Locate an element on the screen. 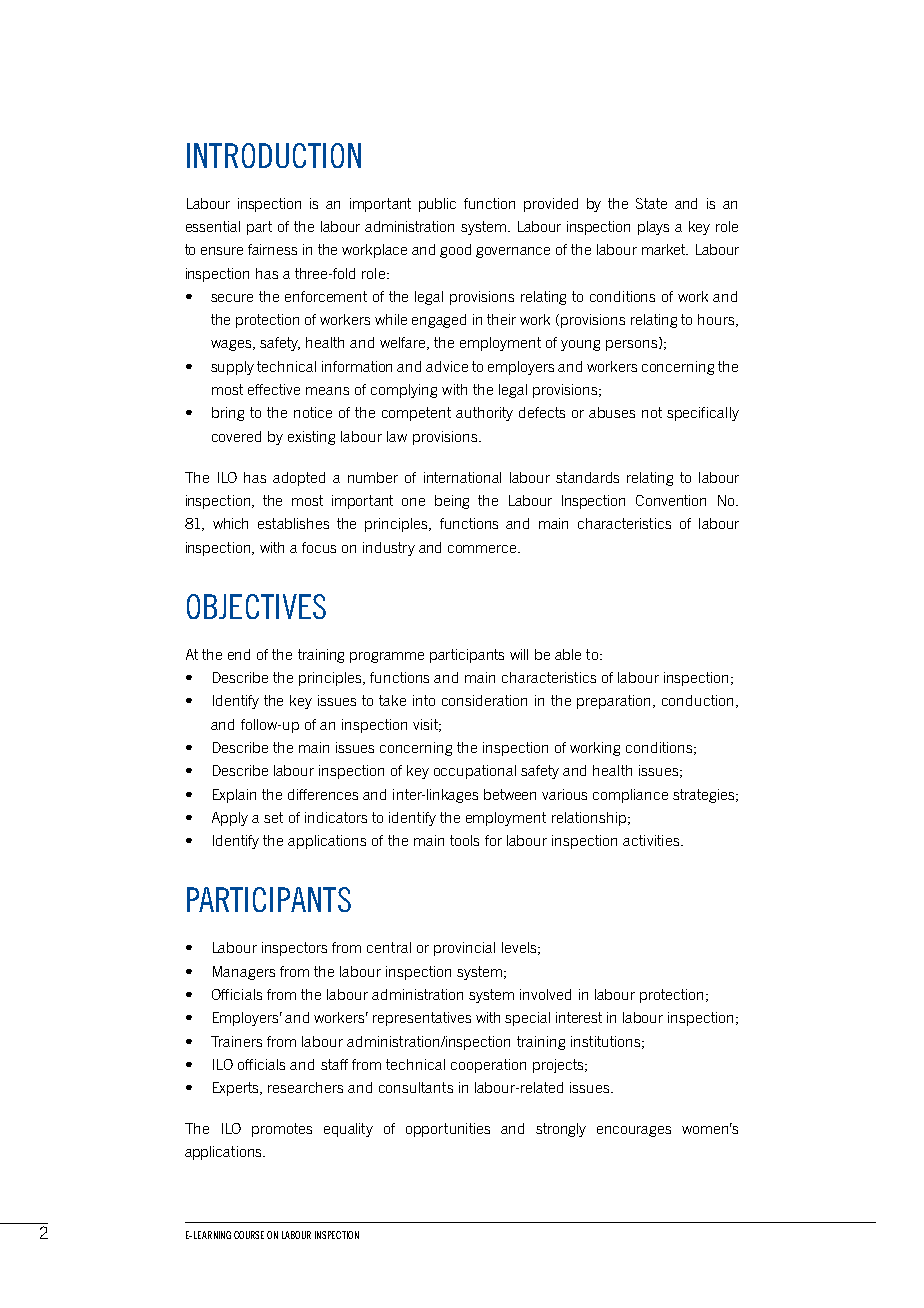 This screenshot has width=924, height=1308. end is located at coordinates (239, 654).
